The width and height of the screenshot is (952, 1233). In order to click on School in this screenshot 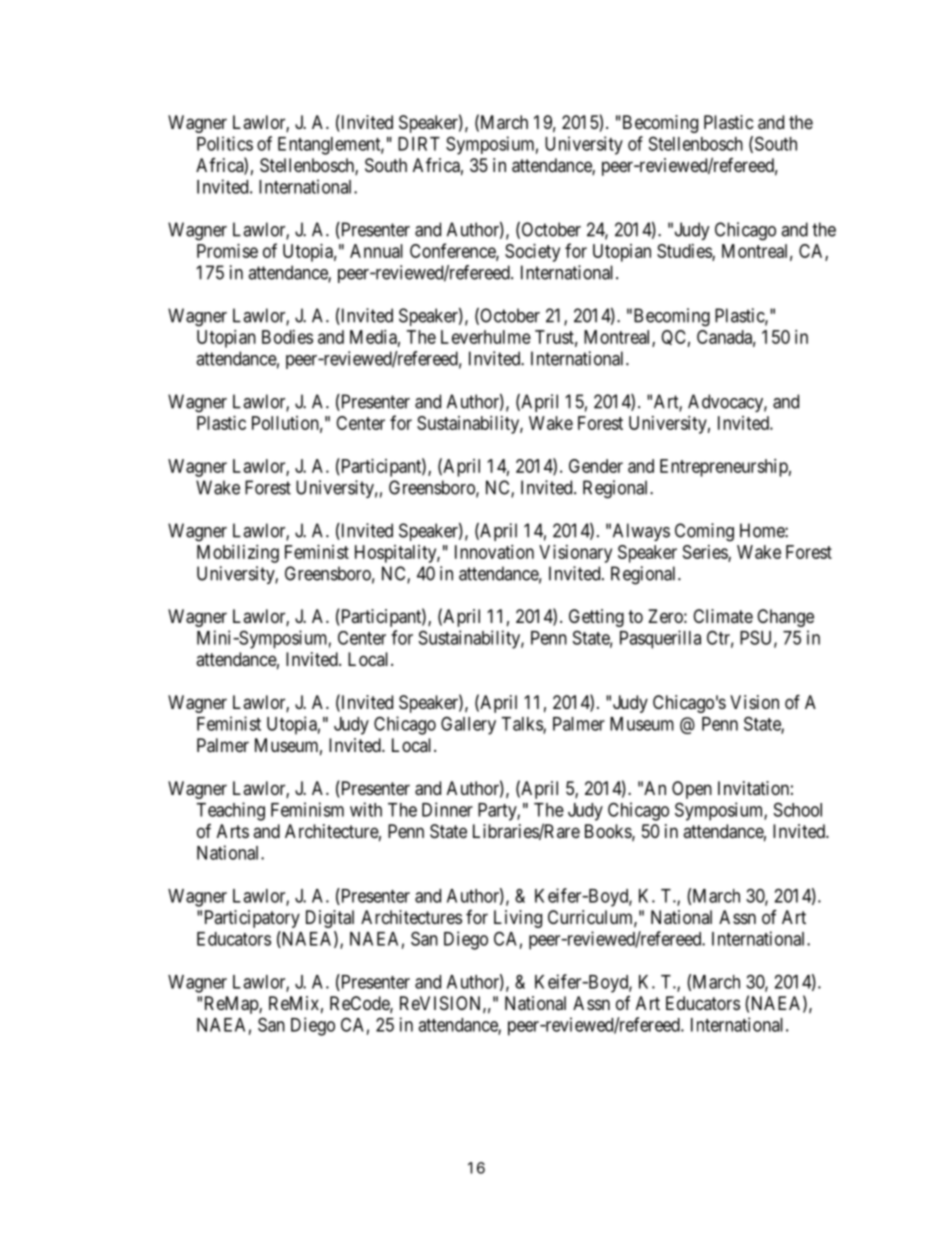, I will do `click(798, 809)`.
